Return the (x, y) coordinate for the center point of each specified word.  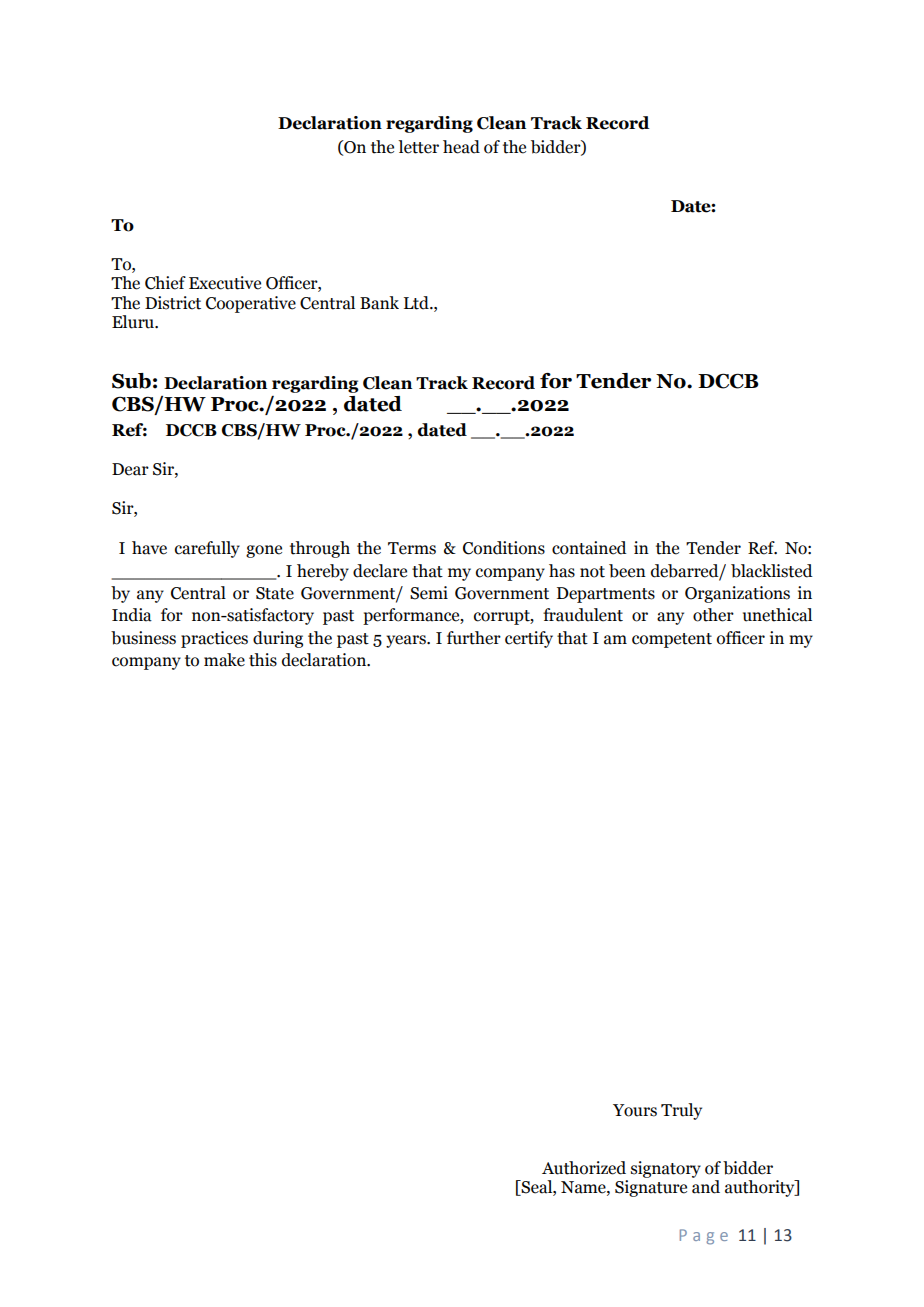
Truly (681, 1111)
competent (672, 640)
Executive (225, 283)
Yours (635, 1110)
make (224, 660)
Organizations (737, 594)
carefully (207, 549)
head (461, 147)
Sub (131, 381)
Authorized (584, 1168)
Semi (429, 593)
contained (589, 548)
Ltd (417, 303)
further (474, 638)
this (263, 660)
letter (418, 147)
